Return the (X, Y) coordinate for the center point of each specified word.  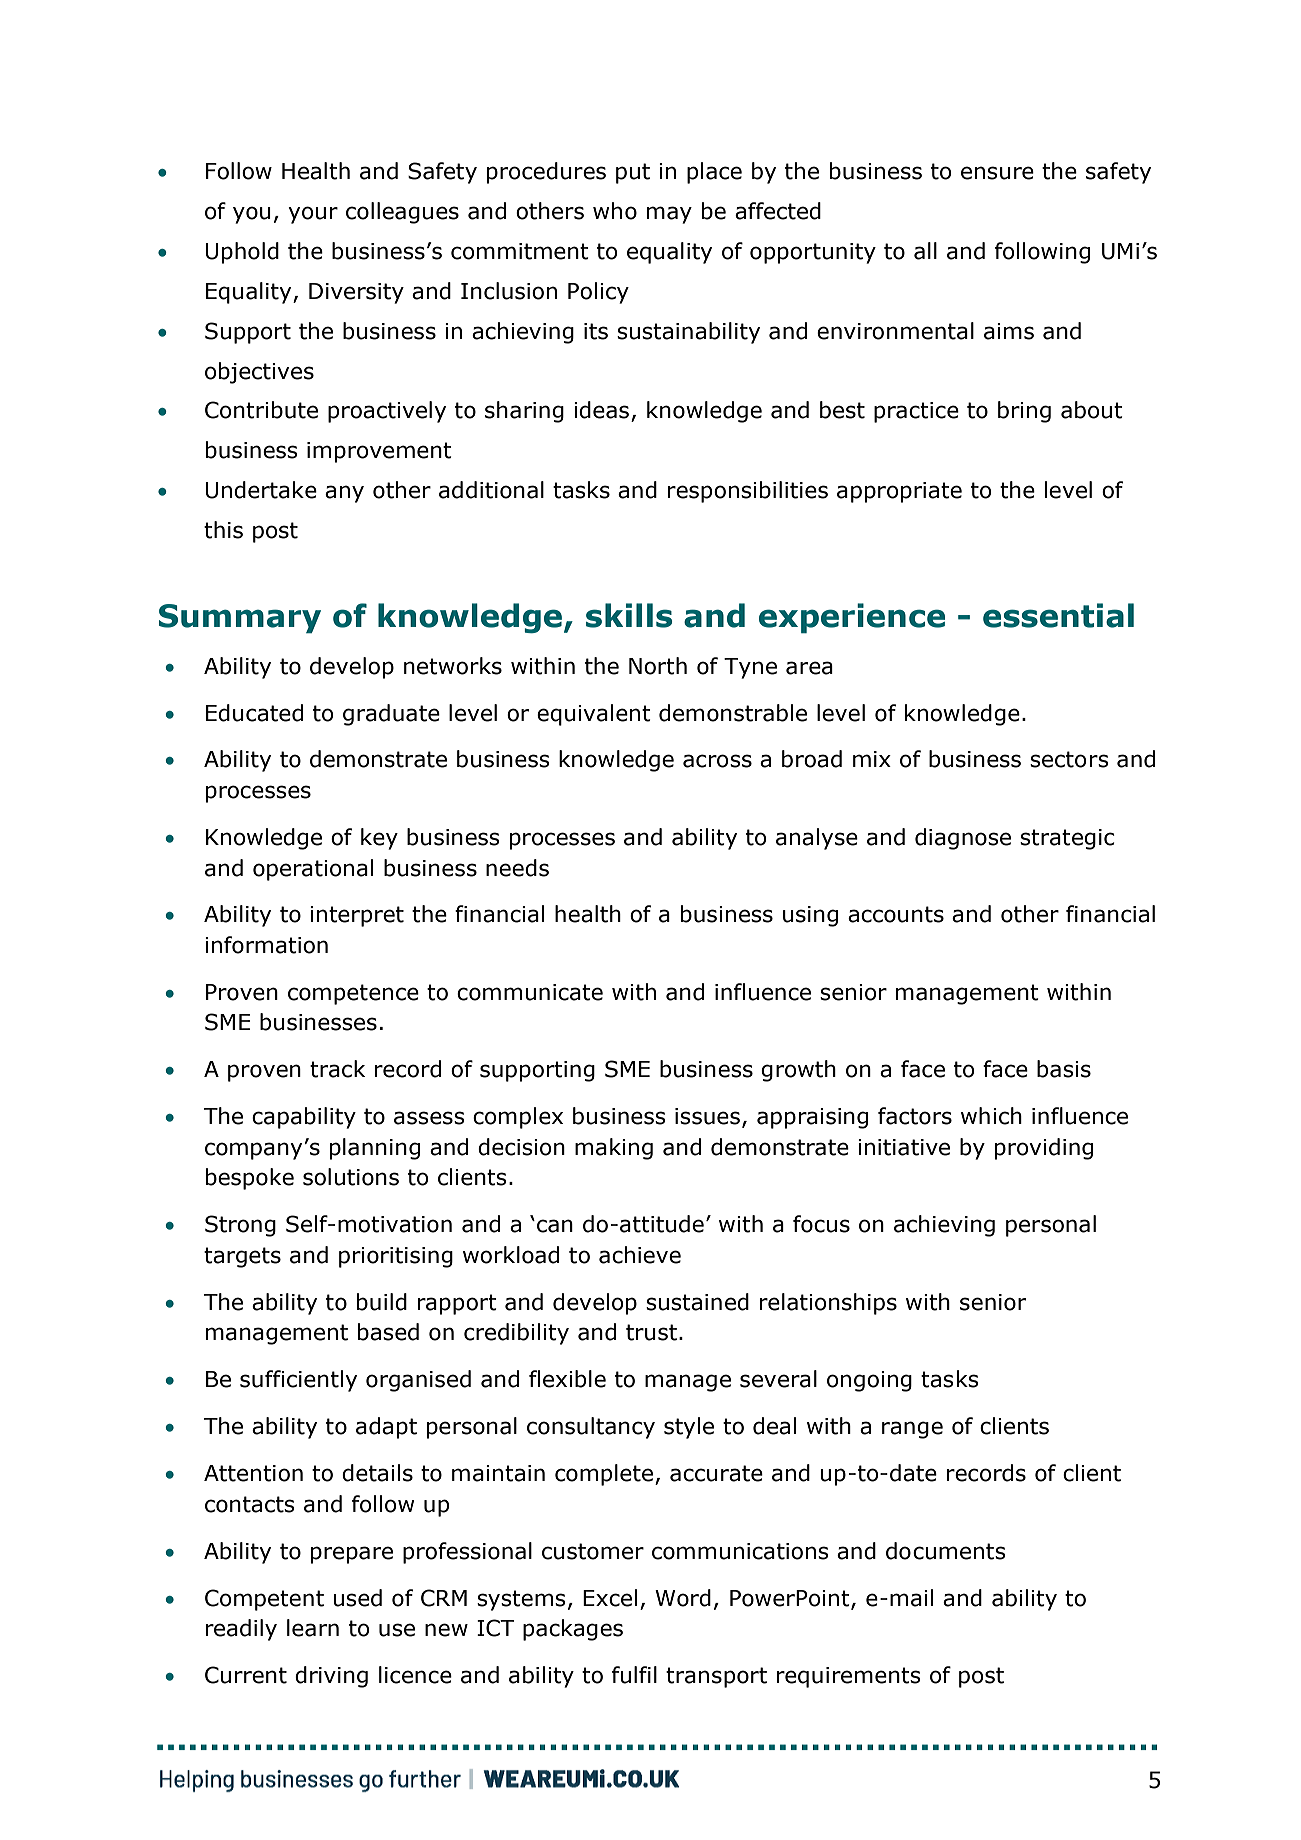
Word (683, 1598)
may (669, 215)
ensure (997, 173)
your (313, 215)
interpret (357, 916)
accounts (896, 914)
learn (313, 1628)
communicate (530, 992)
